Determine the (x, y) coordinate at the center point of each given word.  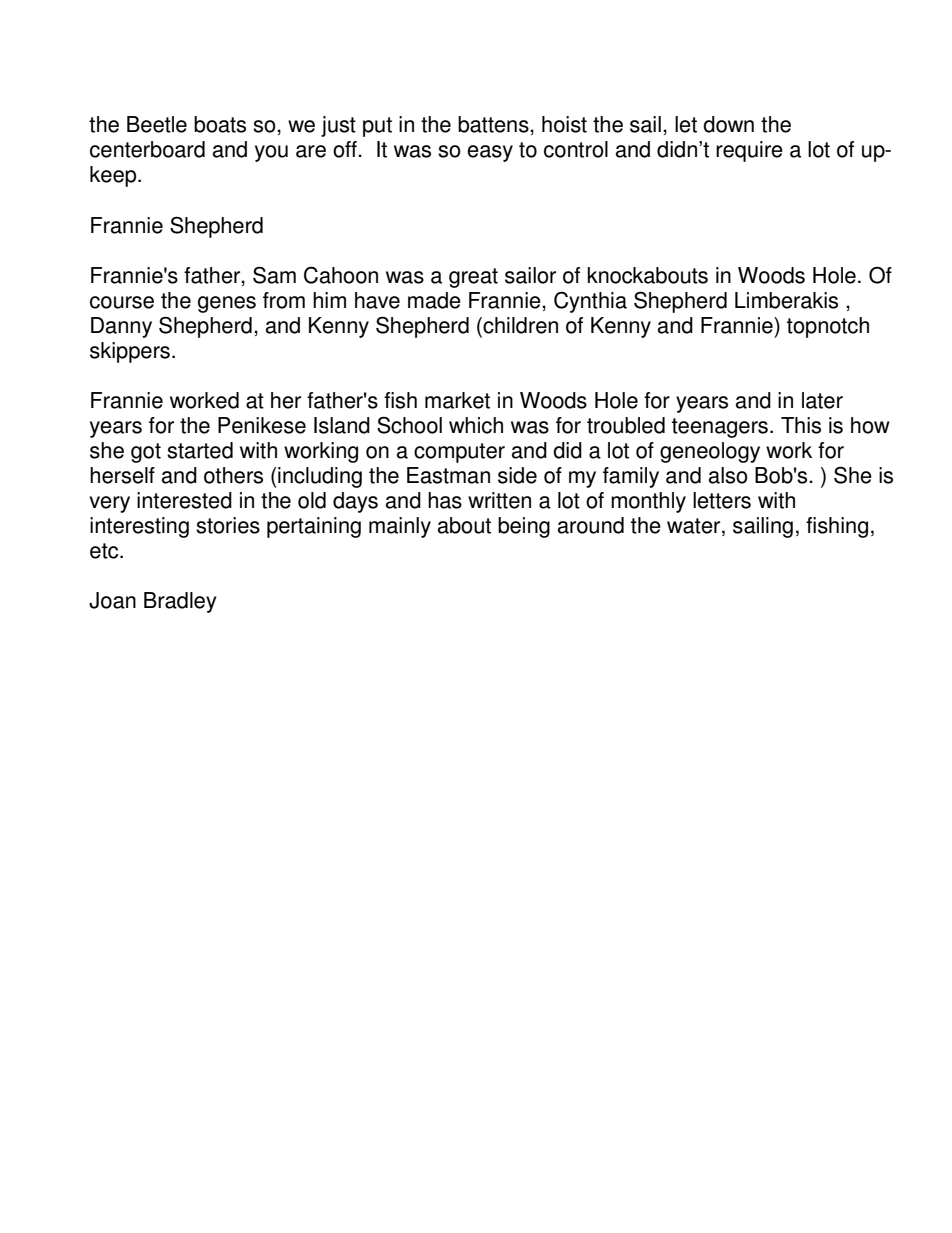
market (457, 400)
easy (490, 153)
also (728, 475)
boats (220, 124)
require (749, 151)
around (591, 525)
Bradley (180, 602)
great (473, 278)
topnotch (828, 327)
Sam (274, 275)
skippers (130, 352)
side (517, 475)
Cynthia (590, 302)
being (524, 527)
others (233, 475)
